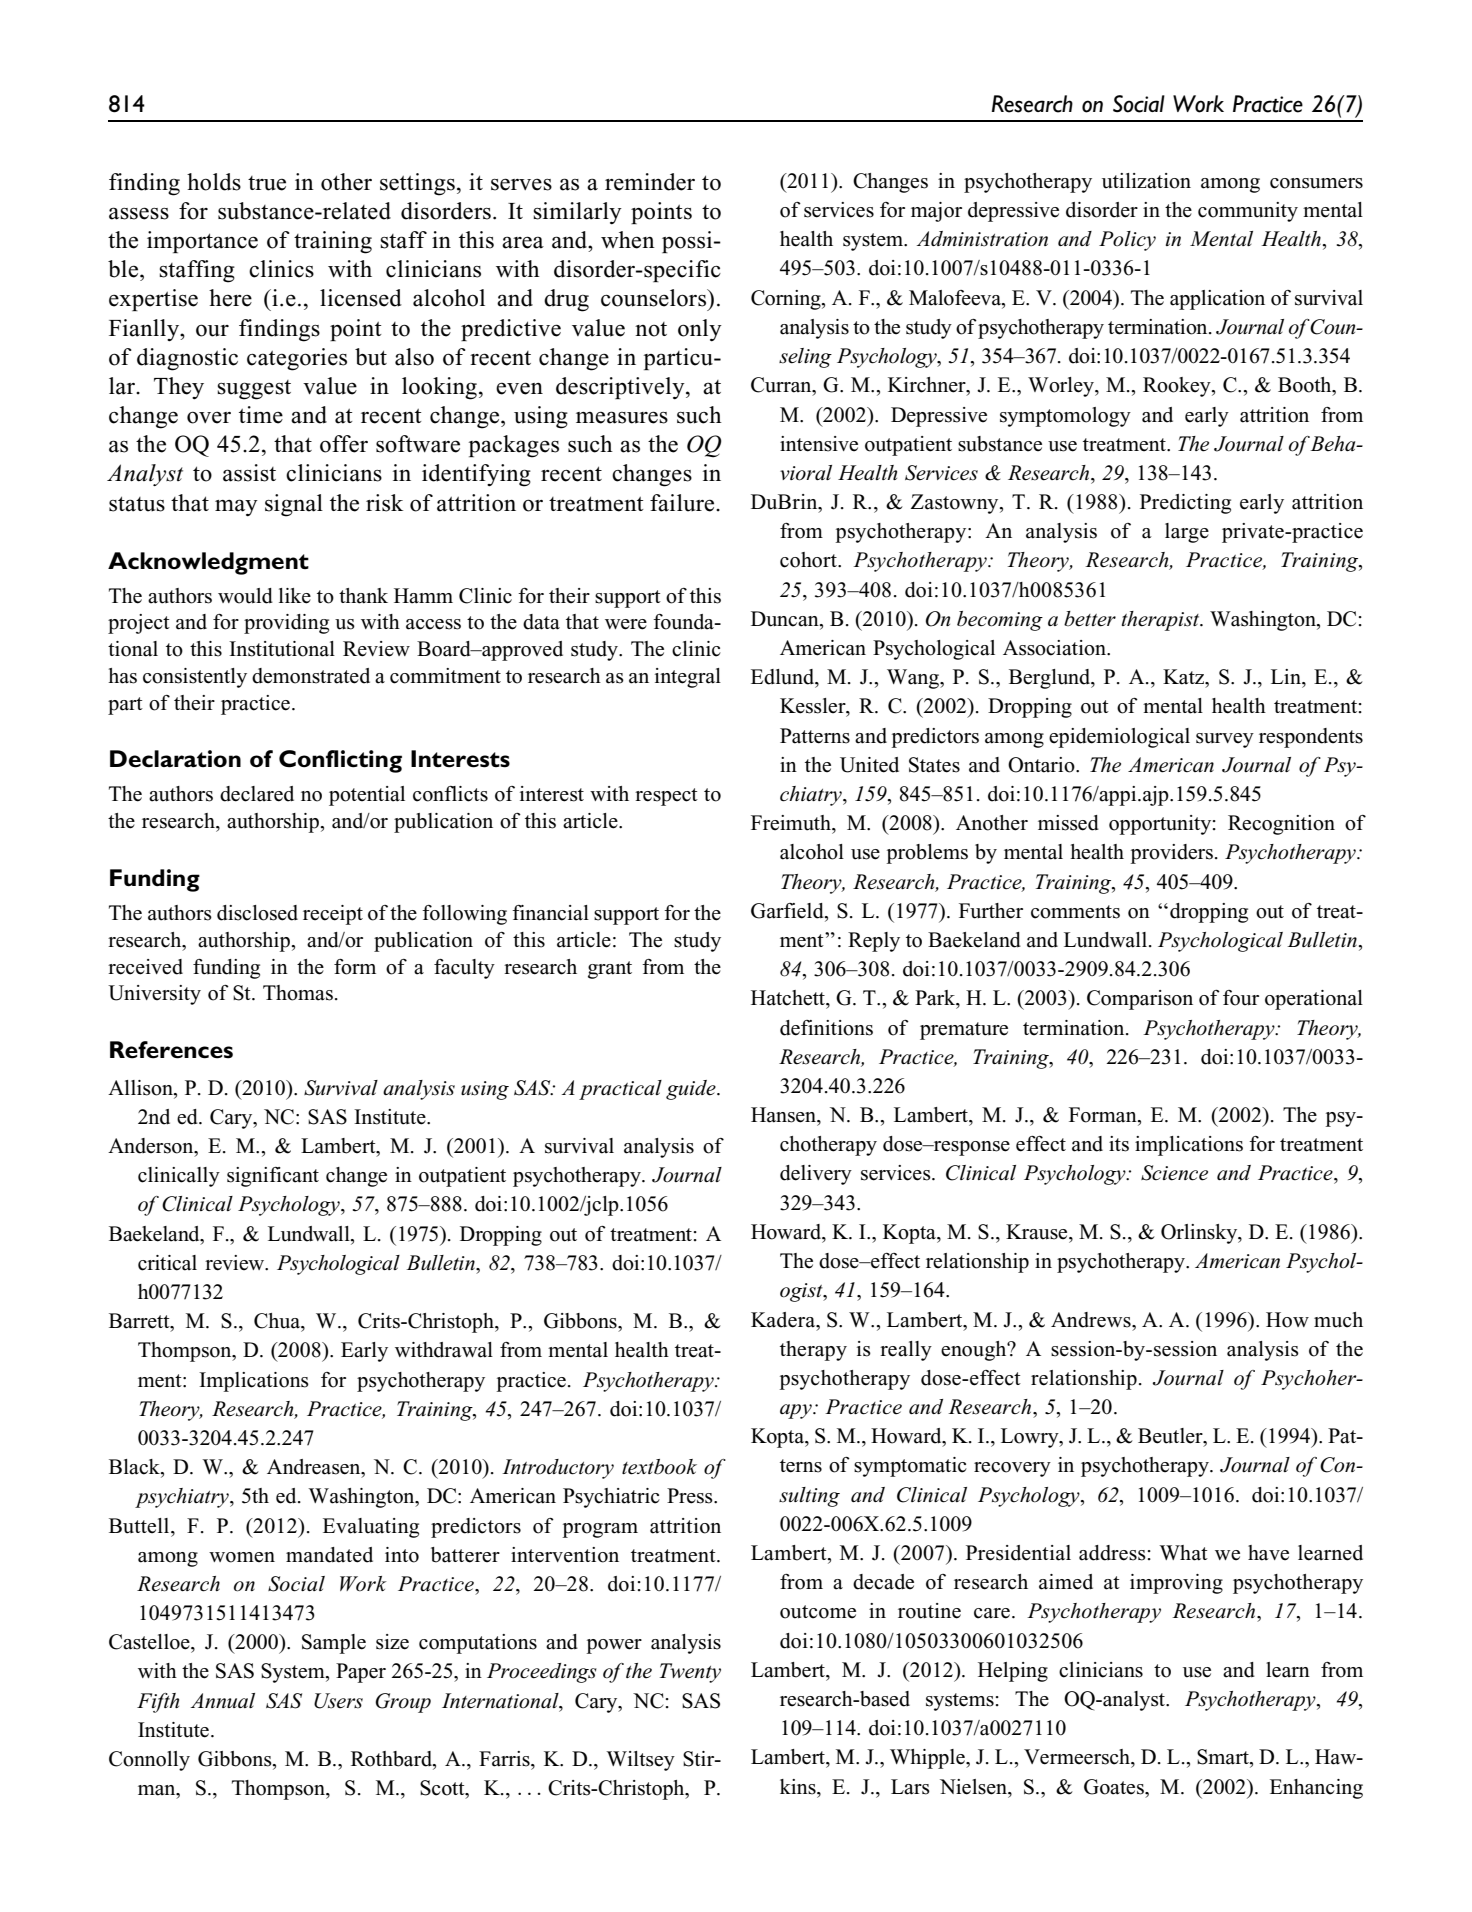  What do you see at coordinates (1092, 1320) in the screenshot?
I see `Andrews` at bounding box center [1092, 1320].
